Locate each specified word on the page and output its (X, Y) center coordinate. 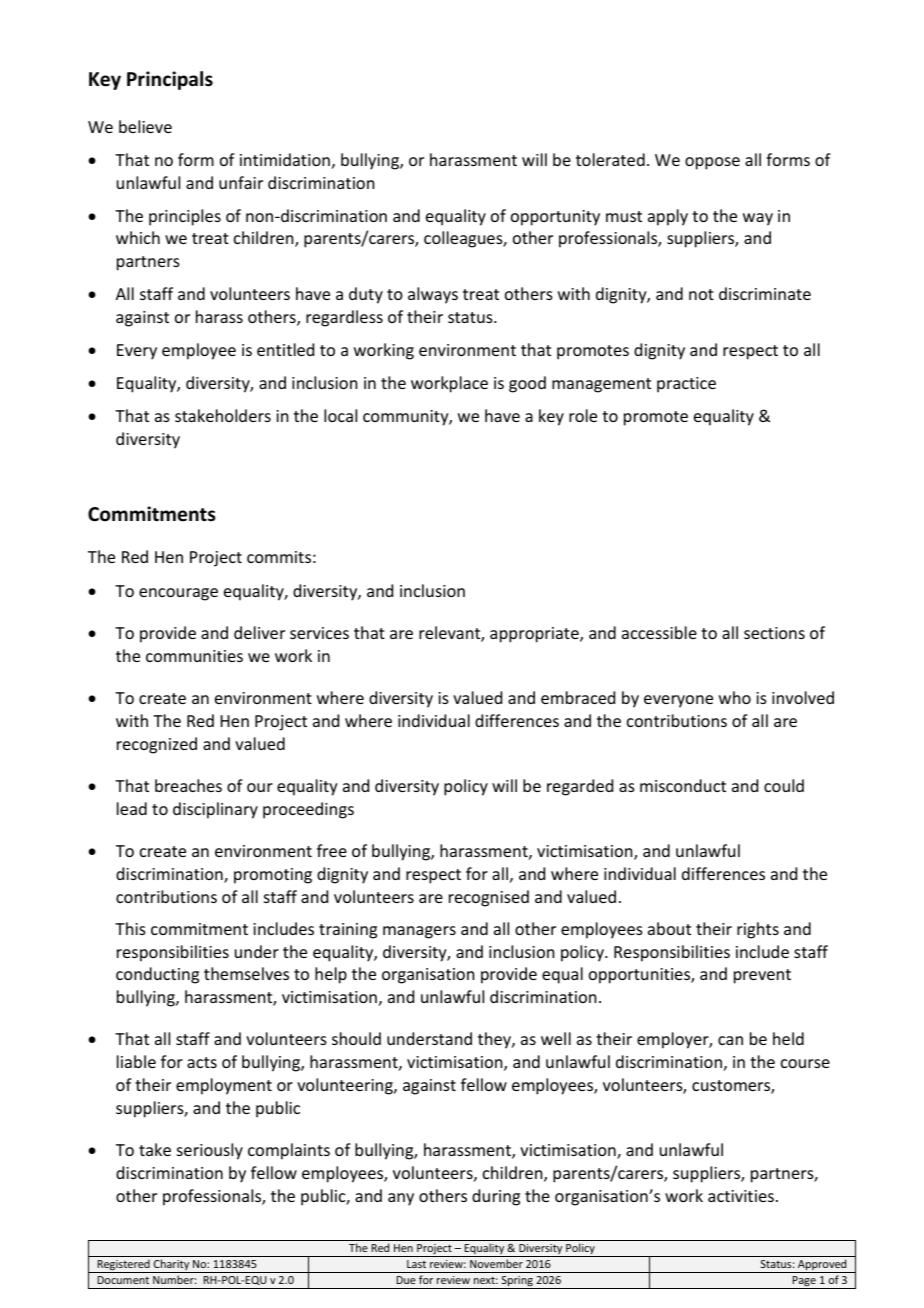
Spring (517, 1282)
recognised (489, 898)
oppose (712, 163)
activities (741, 1196)
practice (686, 385)
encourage (178, 594)
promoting (273, 876)
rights (758, 930)
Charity (171, 1266)
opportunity (555, 218)
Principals (170, 80)
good (527, 384)
